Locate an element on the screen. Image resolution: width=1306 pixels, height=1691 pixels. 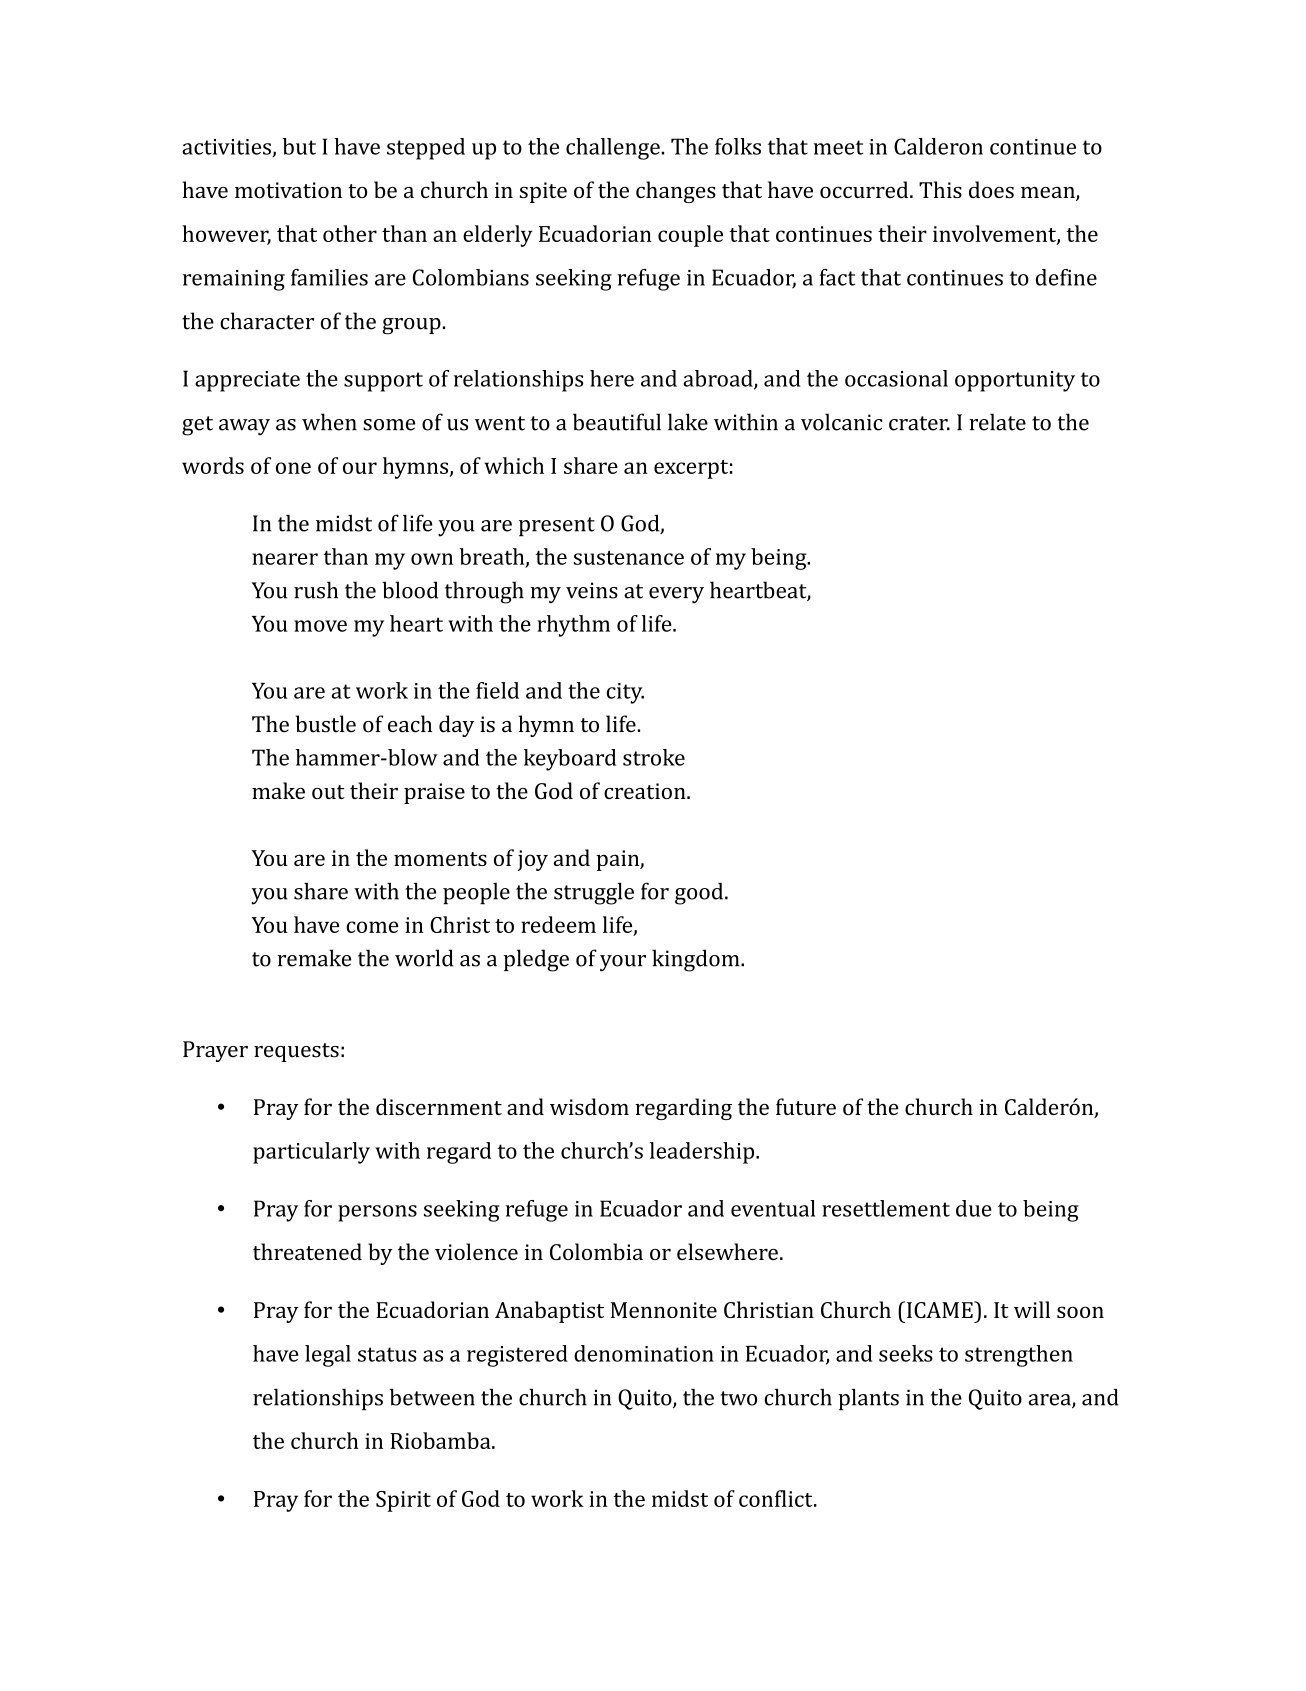
one is located at coordinates (293, 468).
